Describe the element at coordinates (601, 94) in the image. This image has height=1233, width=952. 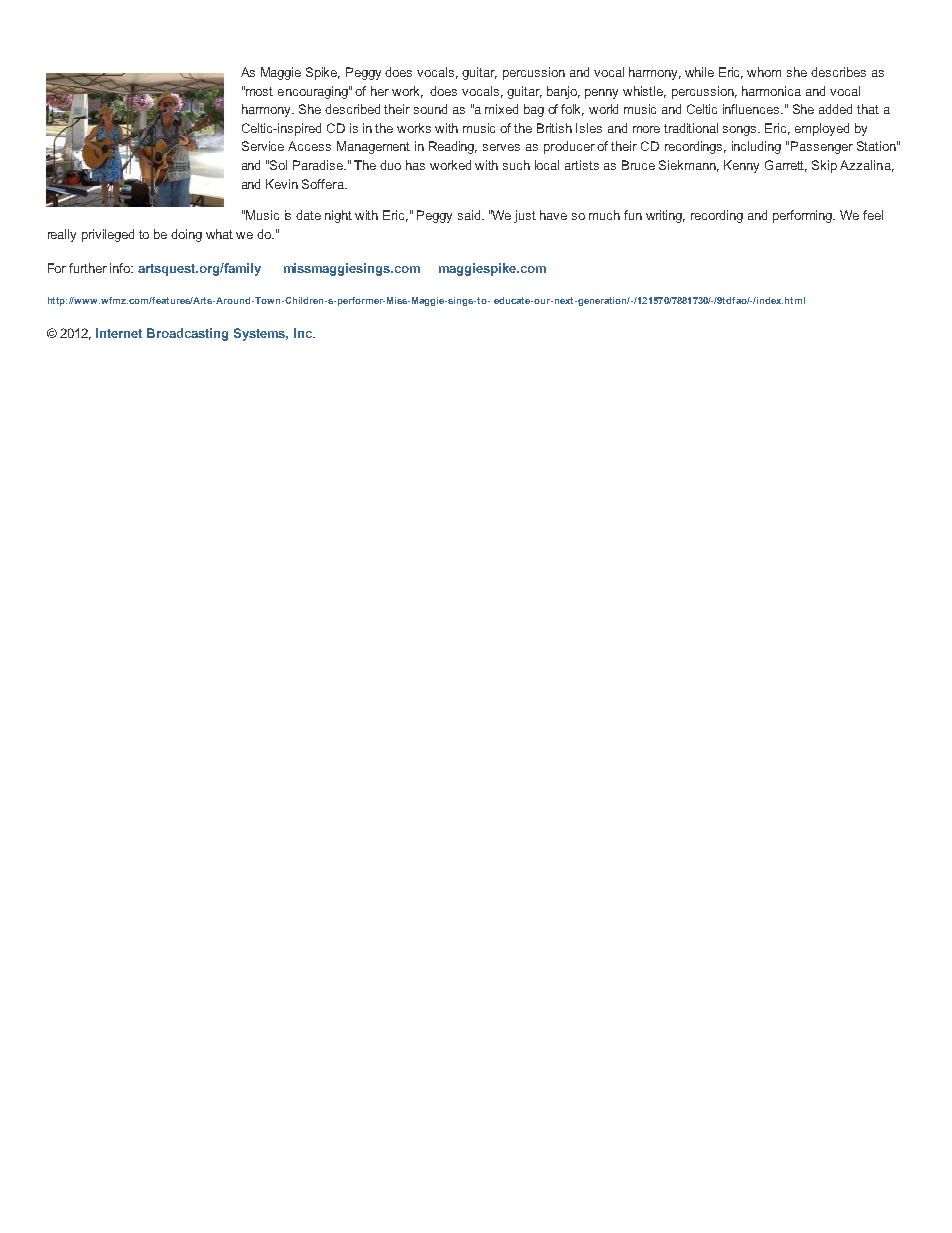
I see `penny` at that location.
